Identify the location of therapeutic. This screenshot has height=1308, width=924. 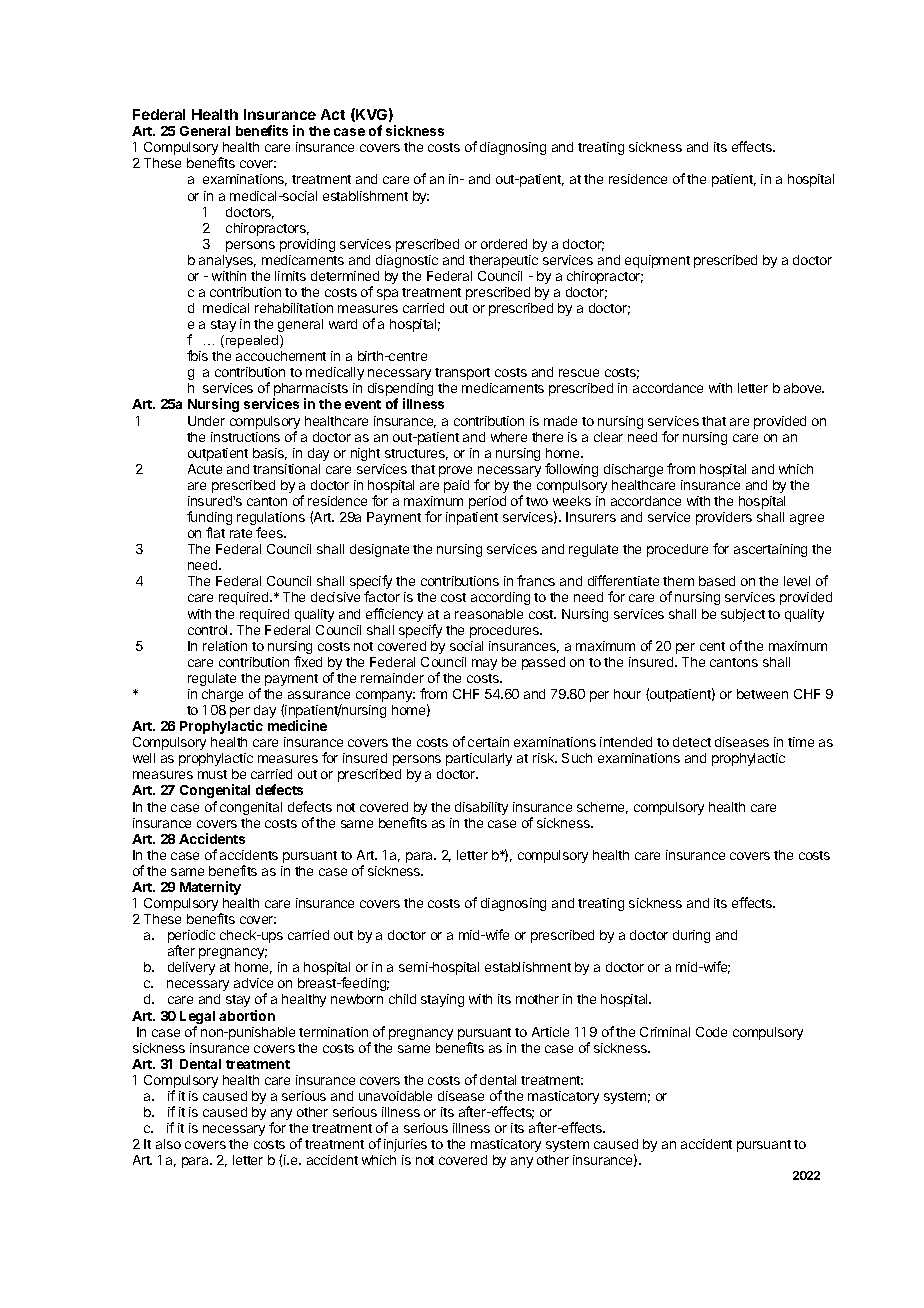
(503, 261).
